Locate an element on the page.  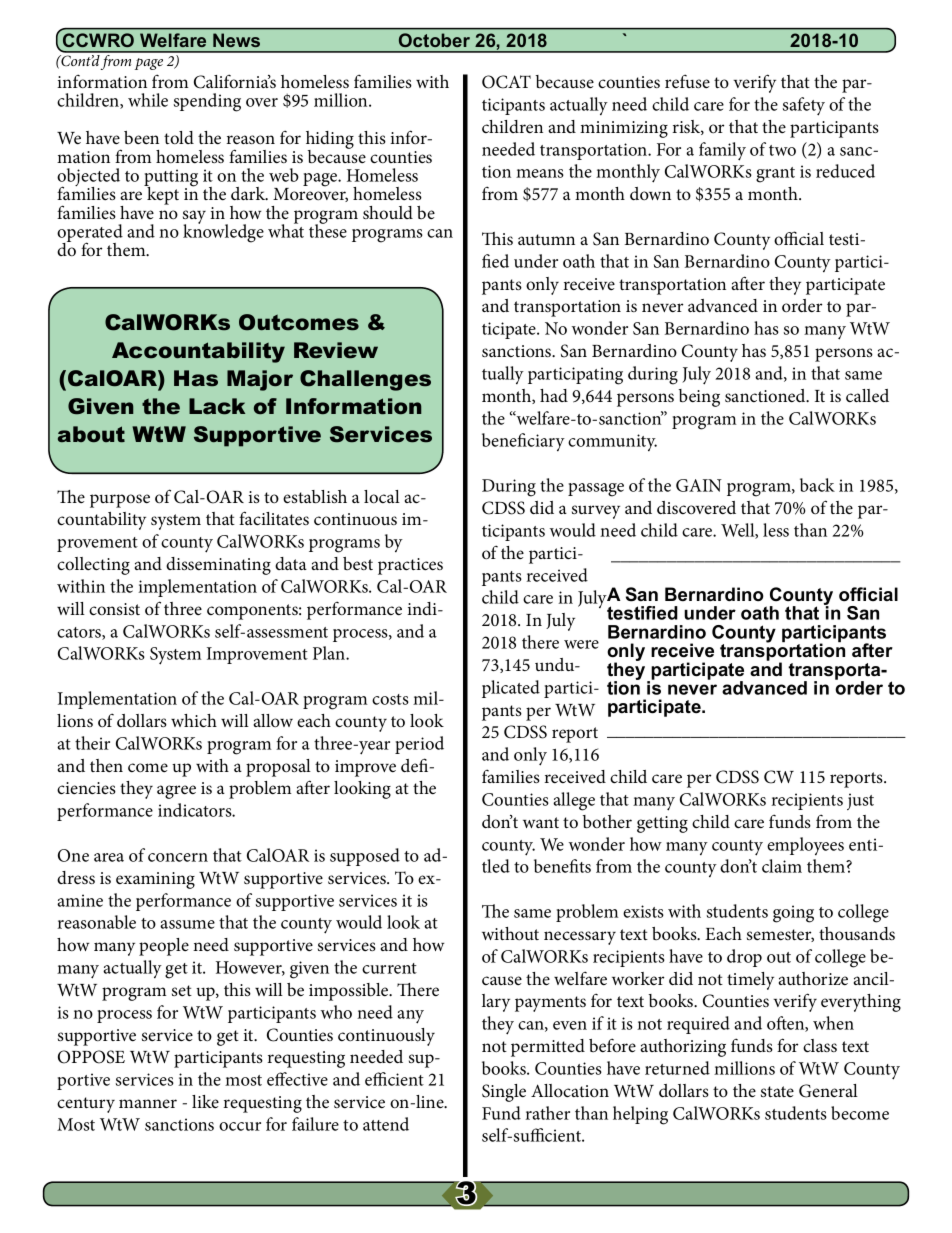
like is located at coordinates (205, 1101).
